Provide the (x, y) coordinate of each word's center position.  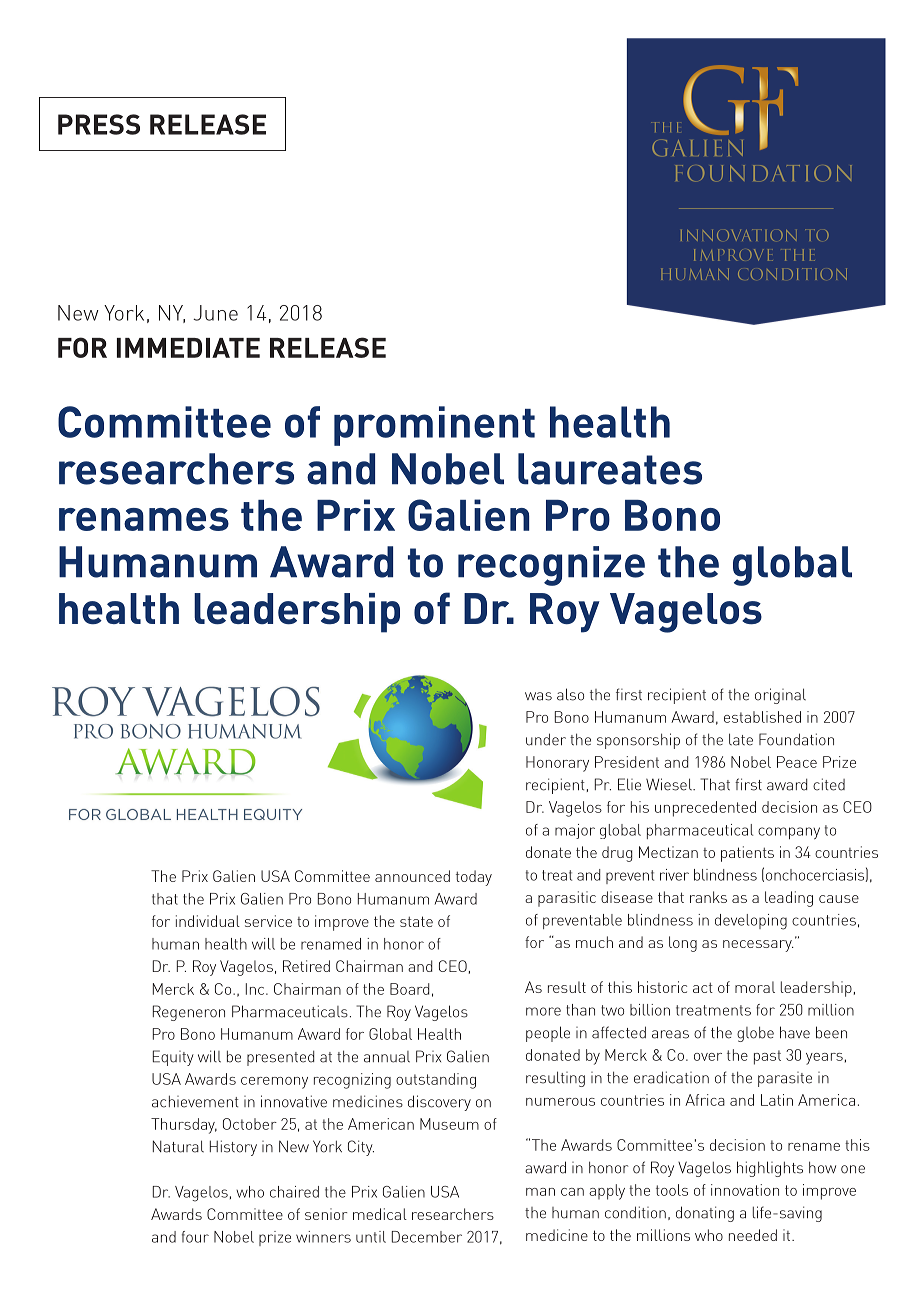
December (427, 1237)
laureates (610, 469)
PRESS (99, 124)
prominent (434, 426)
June (215, 313)
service (268, 921)
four (195, 1237)
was (538, 696)
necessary (758, 946)
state (416, 921)
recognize (551, 566)
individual (208, 921)
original (780, 696)
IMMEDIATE (188, 348)
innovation (745, 1190)
